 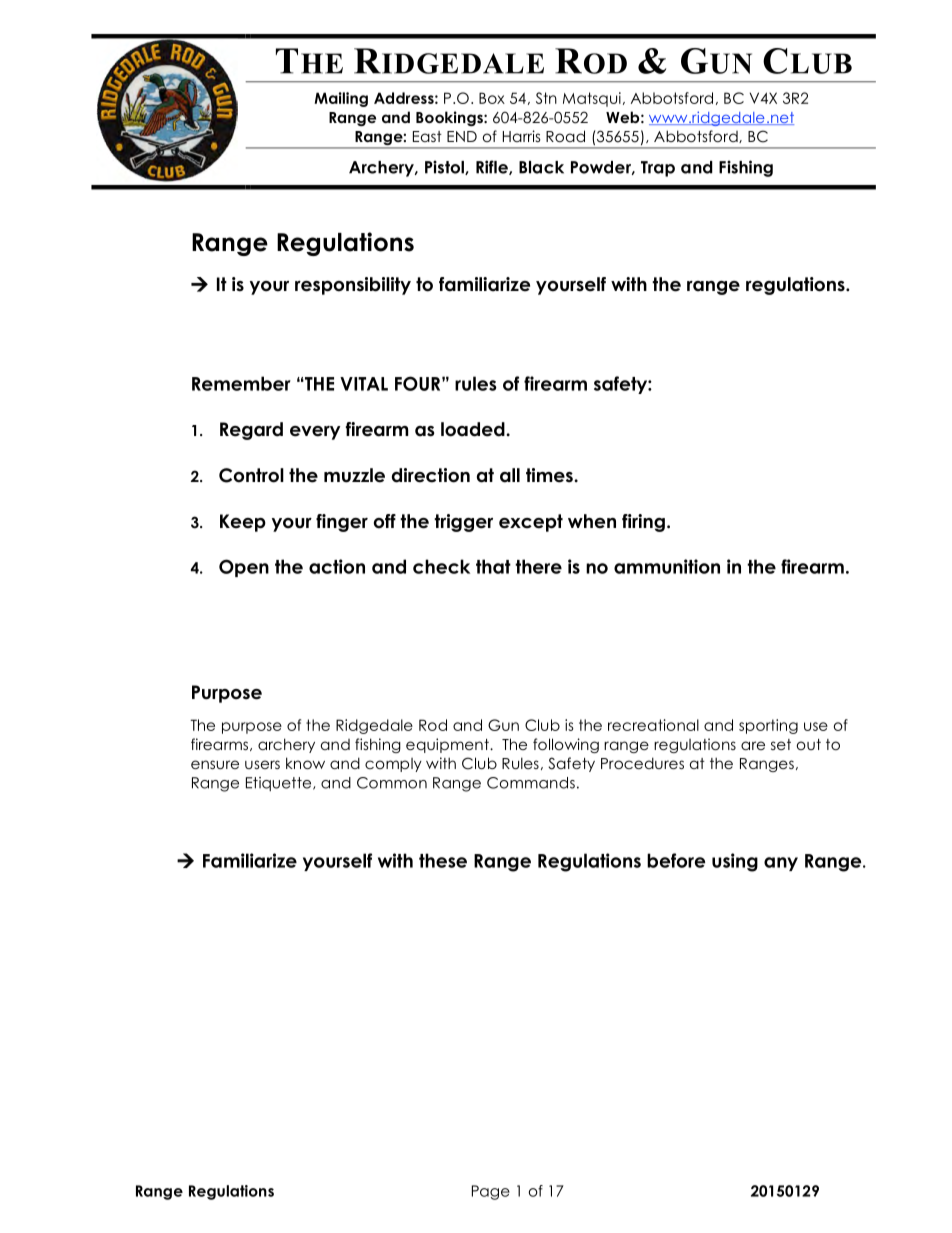 What do you see at coordinates (244, 568) in the image?
I see `Open` at bounding box center [244, 568].
